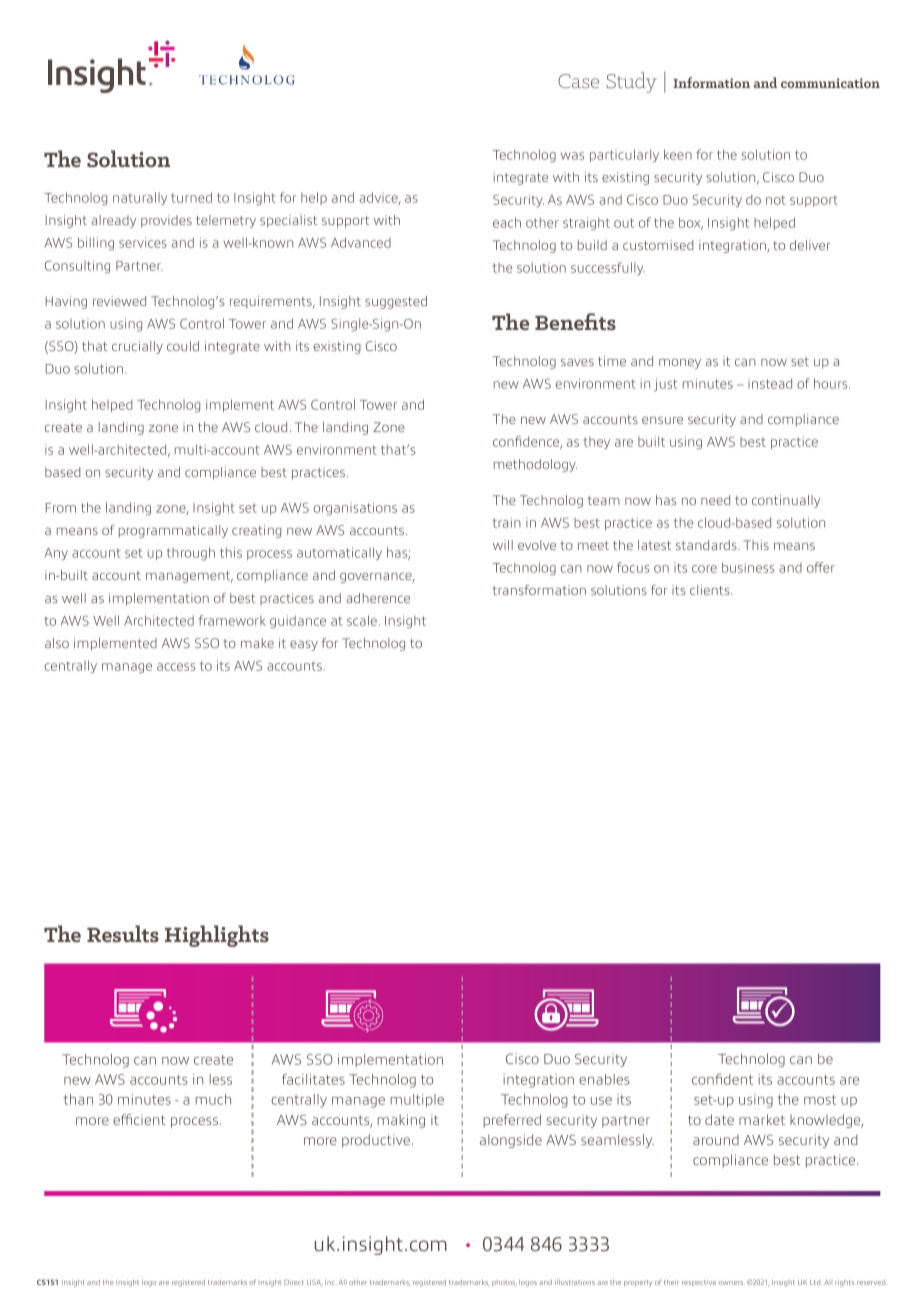 This page has width=924, height=1308. Describe the element at coordinates (176, 667) in the page. I see `access` at that location.
